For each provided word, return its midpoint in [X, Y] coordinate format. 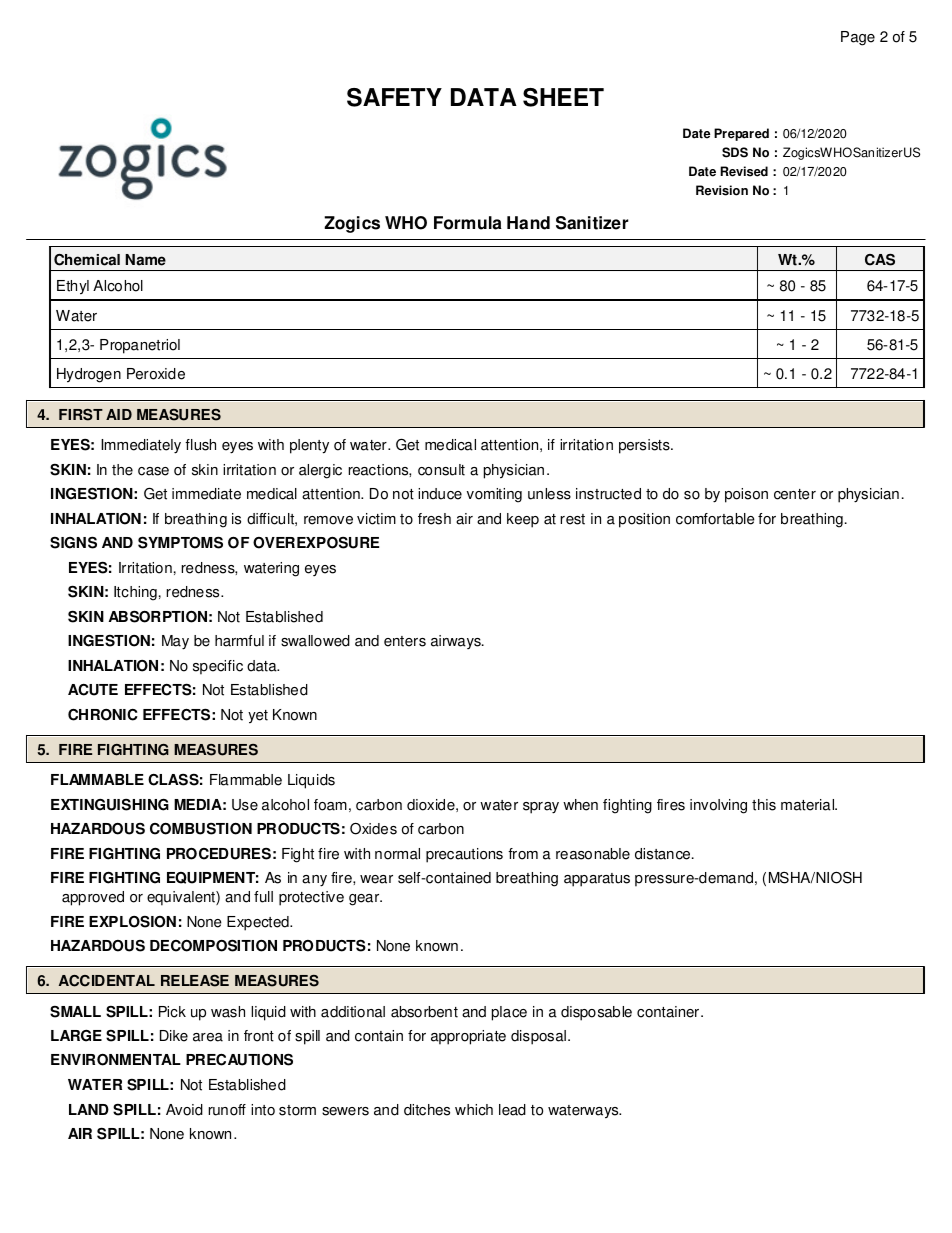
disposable [596, 1013]
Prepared [741, 134]
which [474, 1110]
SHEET [563, 97]
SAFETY [394, 97]
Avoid [184, 1110]
